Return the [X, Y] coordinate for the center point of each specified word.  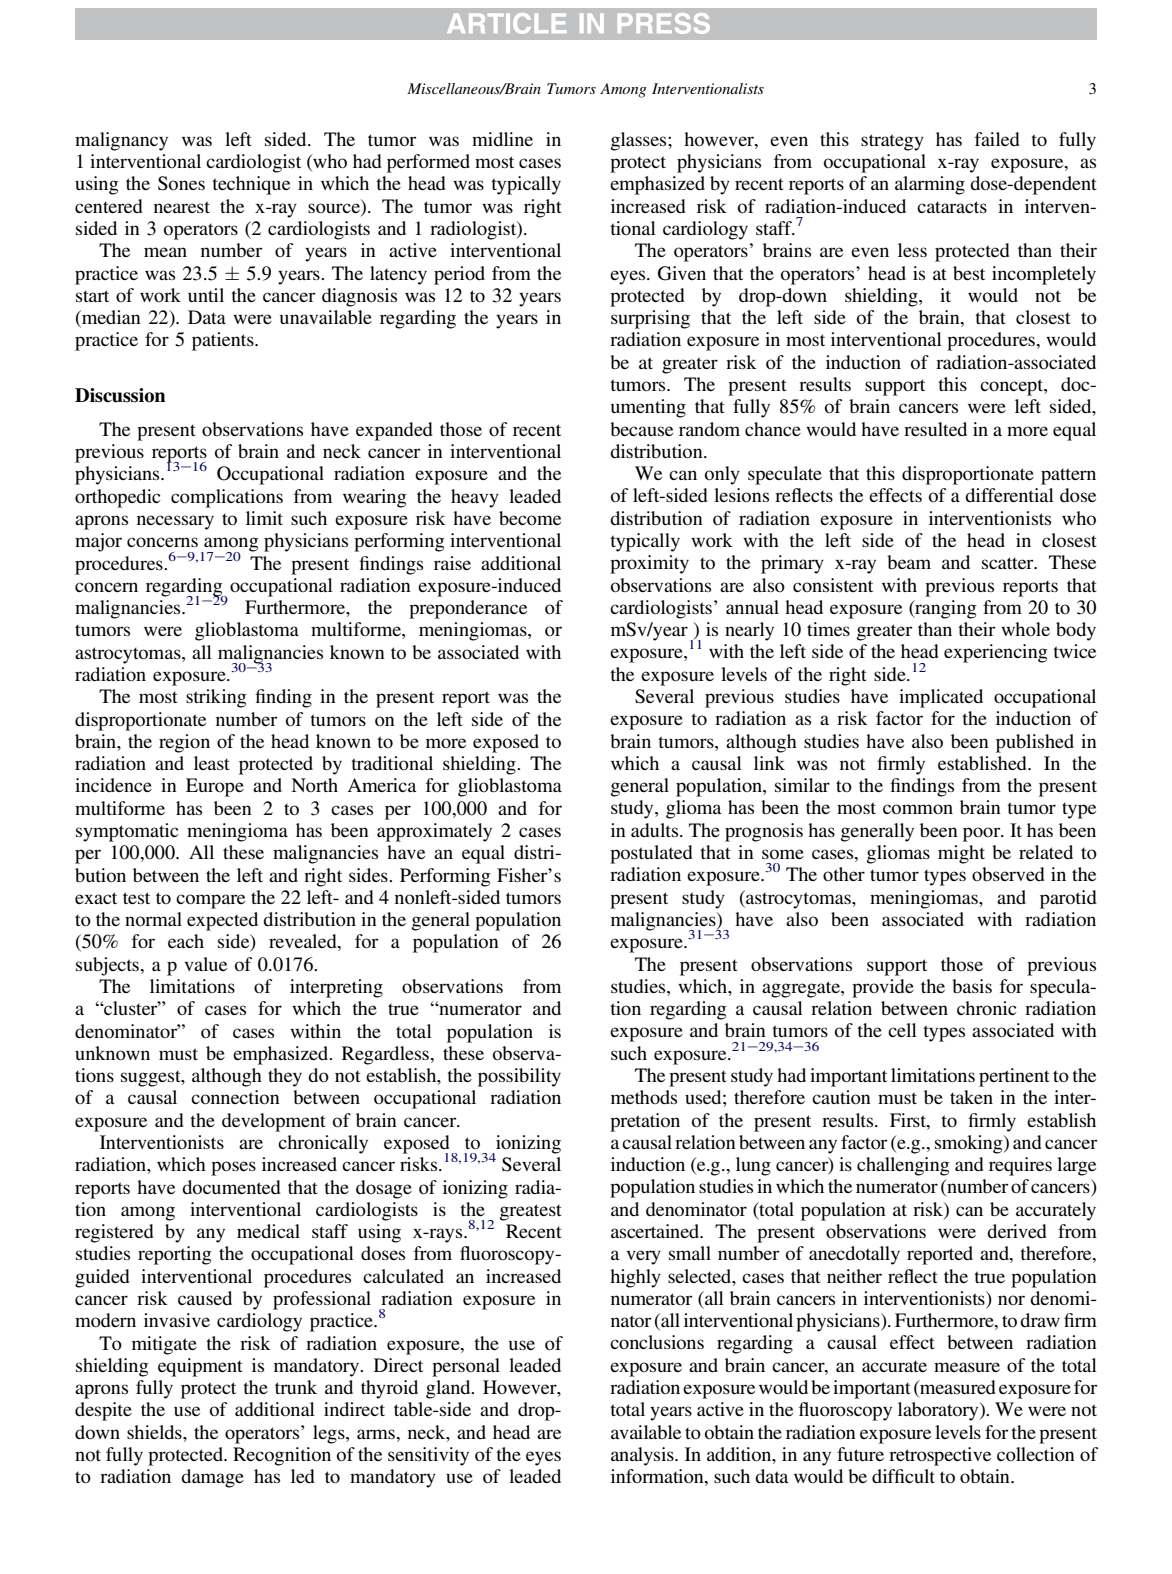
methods [644, 1097]
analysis [643, 1456]
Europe [215, 787]
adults [656, 830]
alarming [930, 185]
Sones [181, 183]
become [530, 518]
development [274, 1122]
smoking [970, 1144]
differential [1009, 495]
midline [502, 139]
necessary [175, 522]
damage [212, 1478]
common [918, 809]
